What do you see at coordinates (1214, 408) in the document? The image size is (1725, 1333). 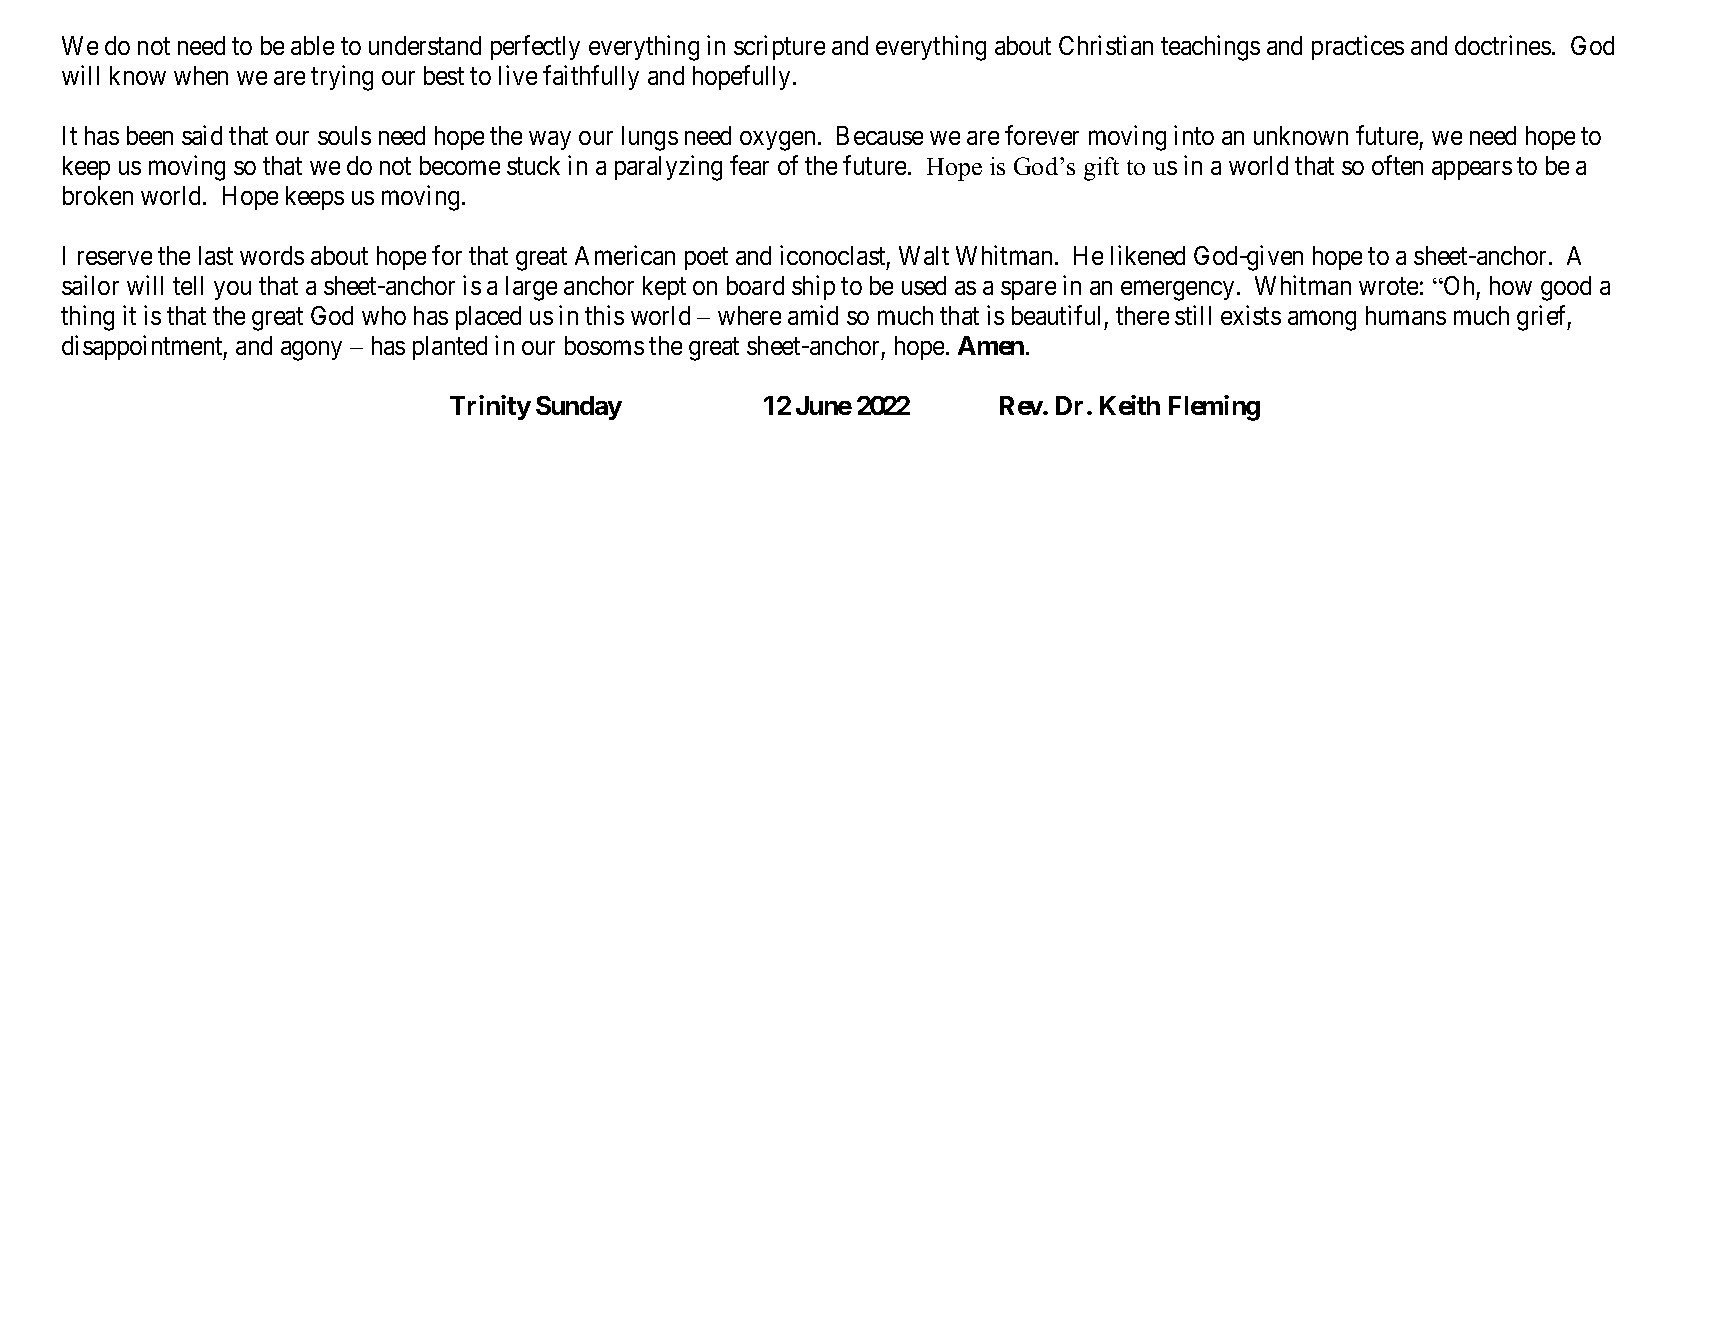 I see `Fleming` at bounding box center [1214, 408].
